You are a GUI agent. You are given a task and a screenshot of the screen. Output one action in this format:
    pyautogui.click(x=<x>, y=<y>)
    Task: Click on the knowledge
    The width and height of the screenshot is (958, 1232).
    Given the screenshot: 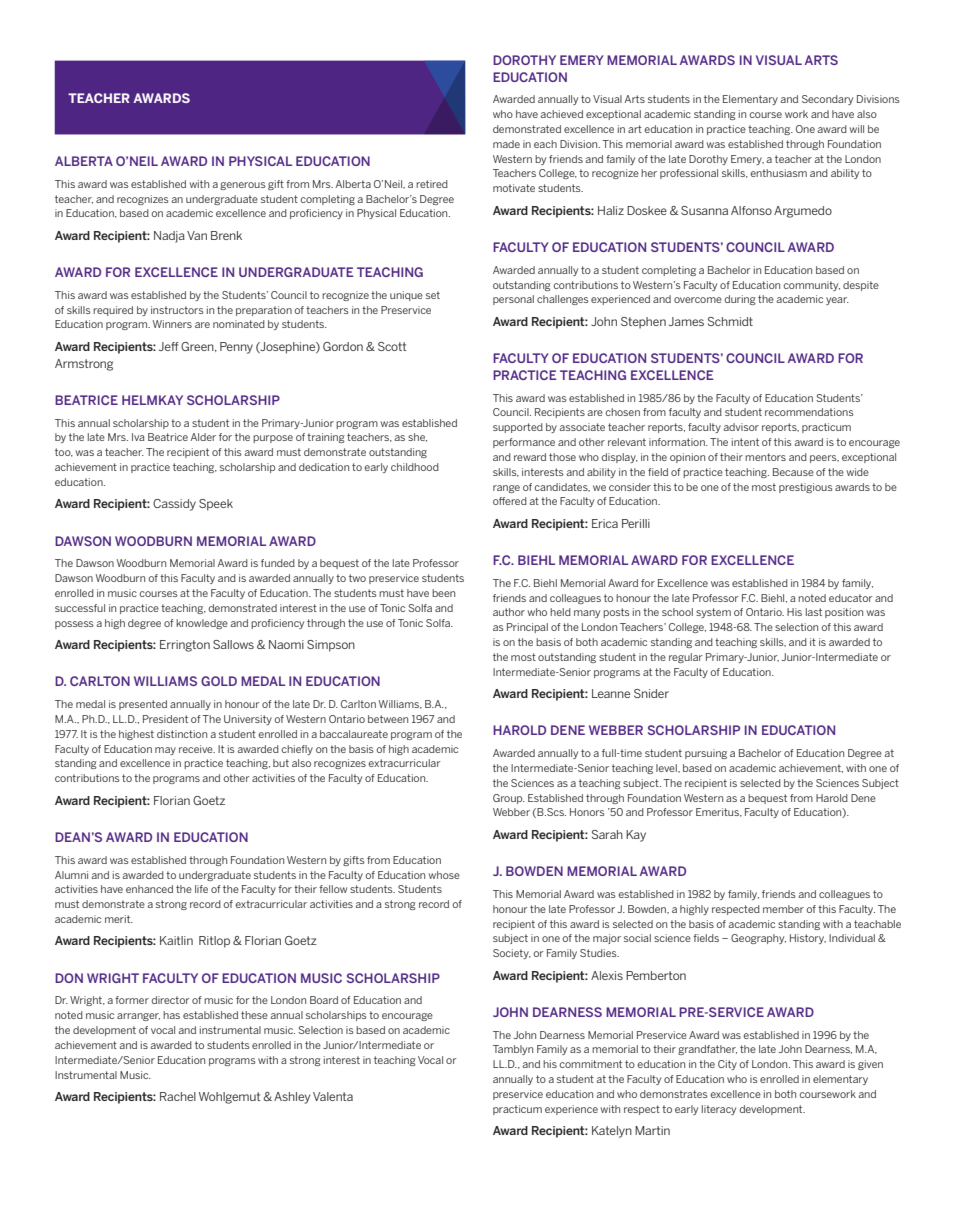 What is the action you would take?
    pyautogui.click(x=202, y=624)
